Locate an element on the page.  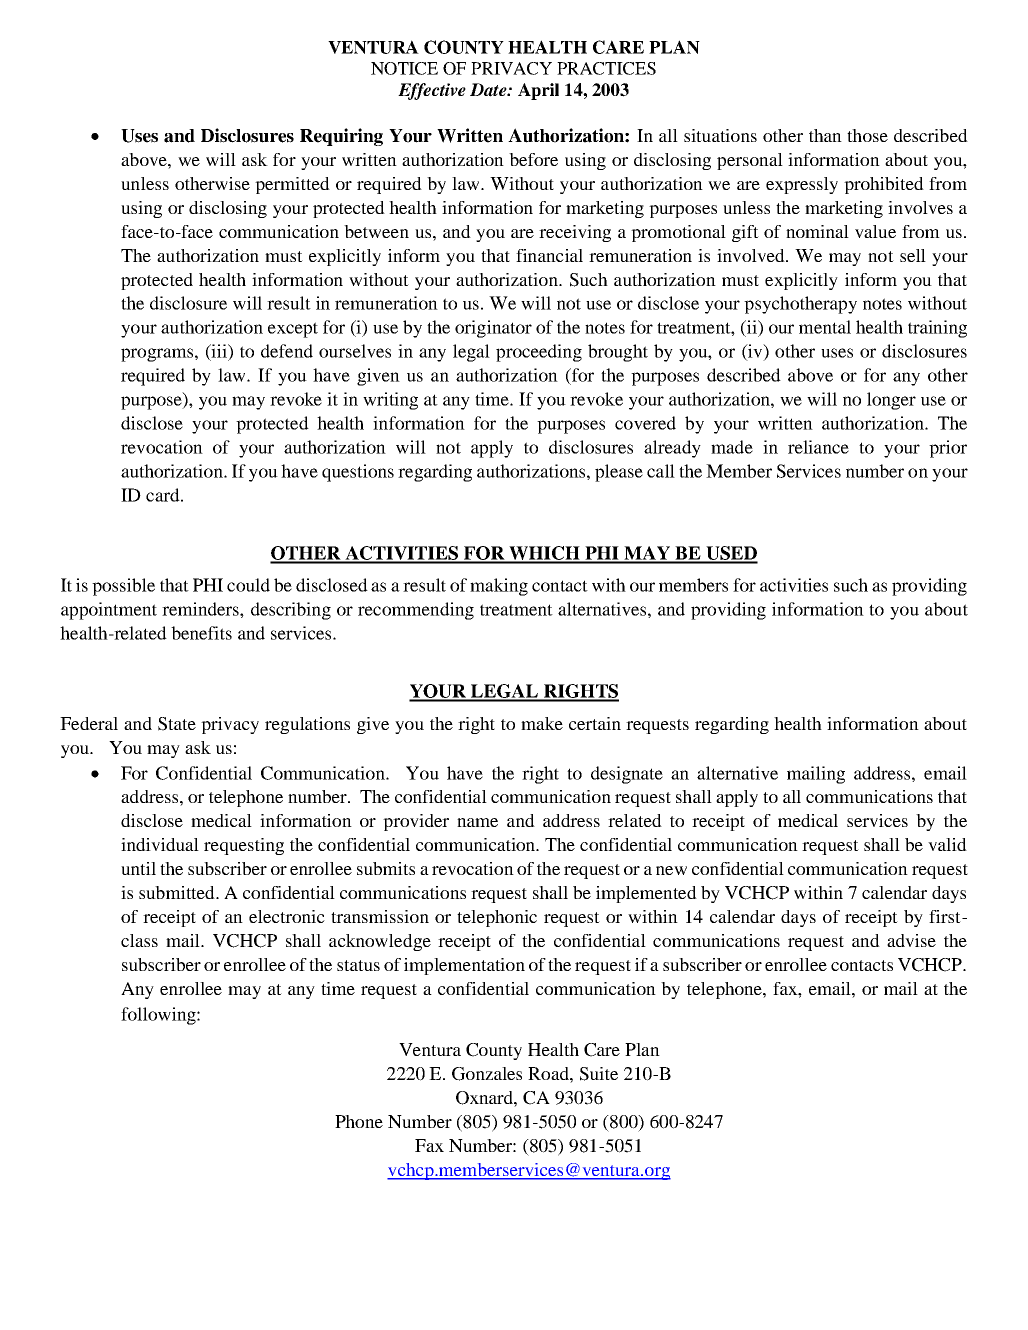
advise is located at coordinates (911, 940).
